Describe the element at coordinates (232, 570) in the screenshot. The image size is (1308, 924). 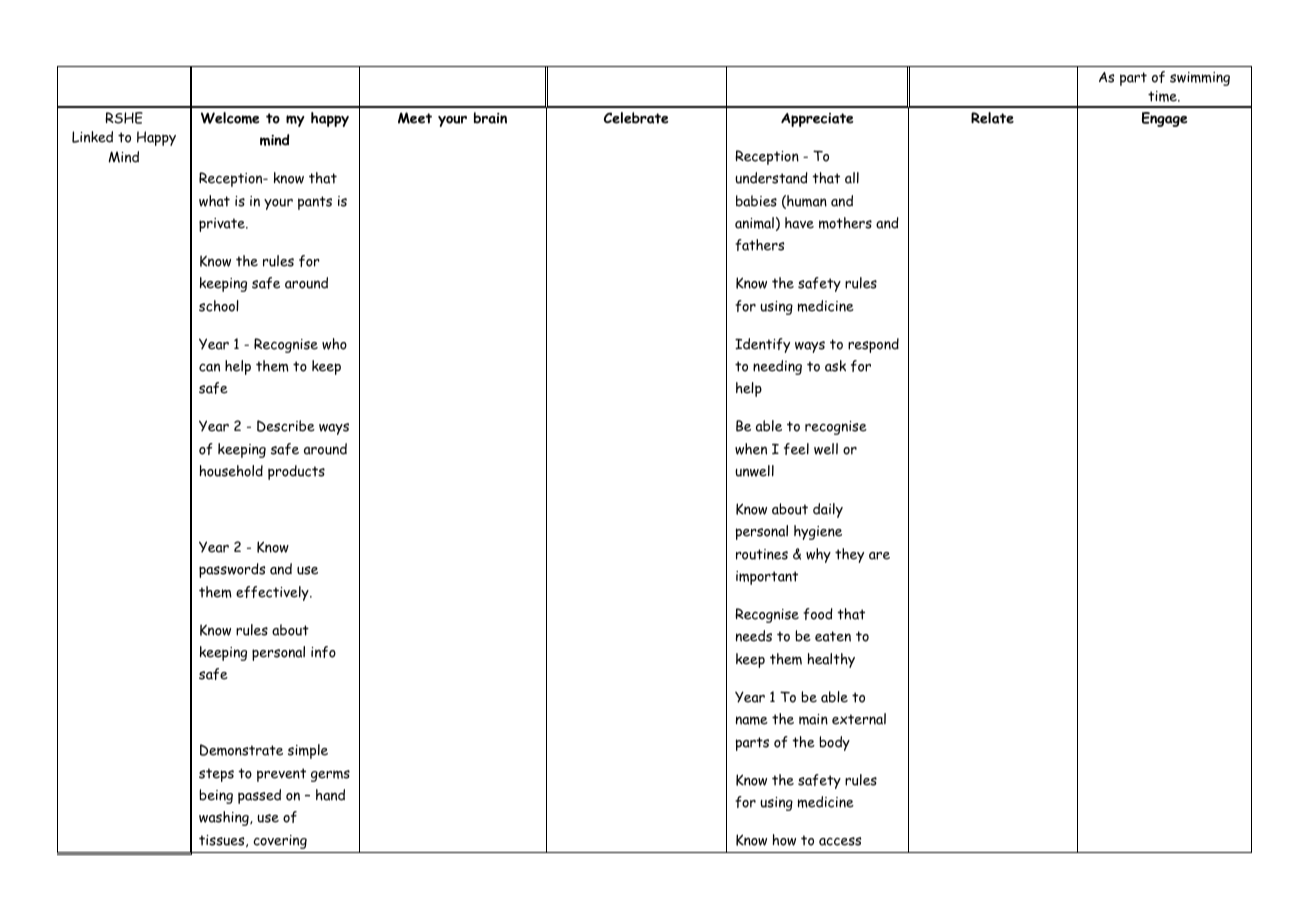
I see `passwords` at that location.
